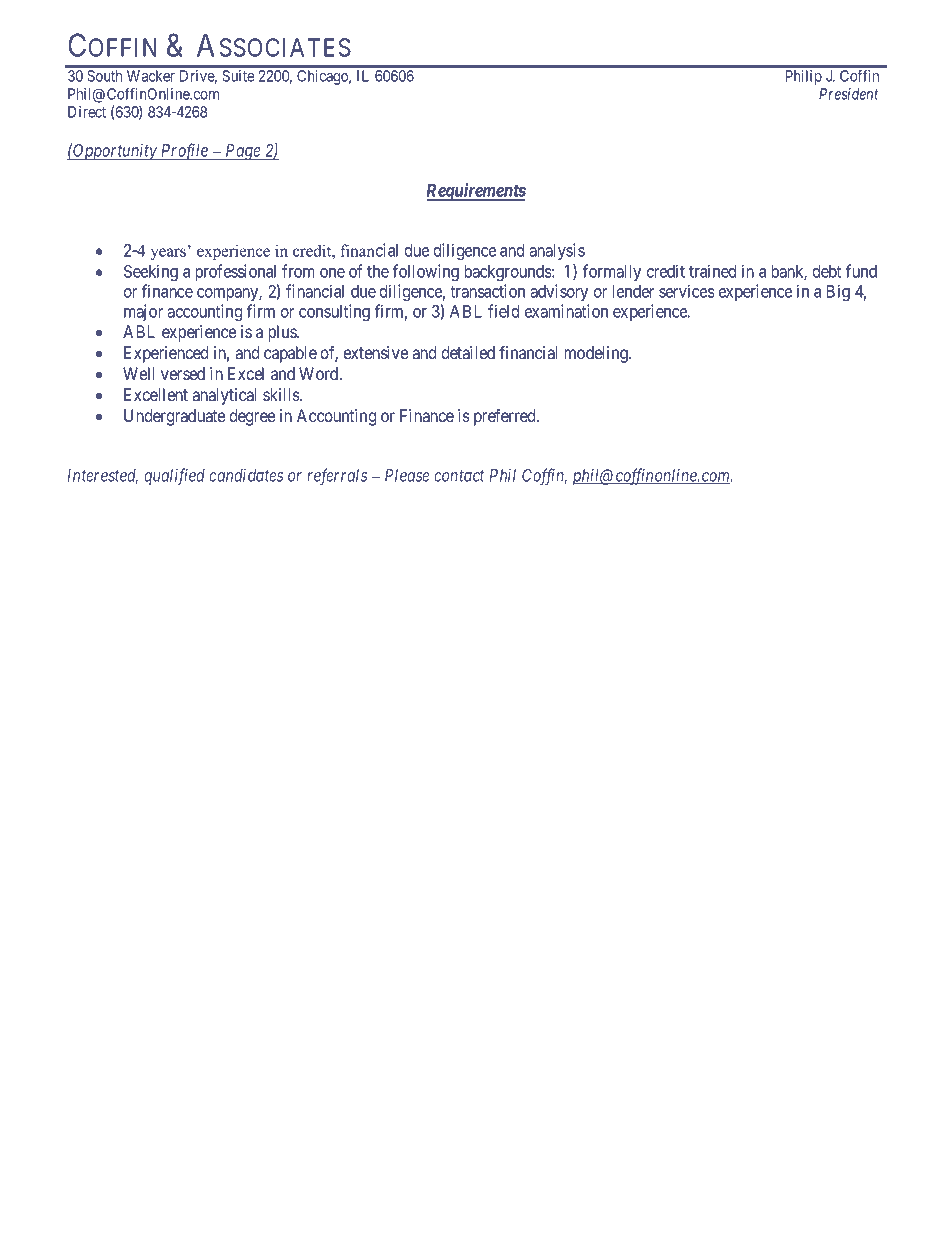 The height and width of the image is (1233, 952). What do you see at coordinates (468, 352) in the image?
I see `detailed` at bounding box center [468, 352].
